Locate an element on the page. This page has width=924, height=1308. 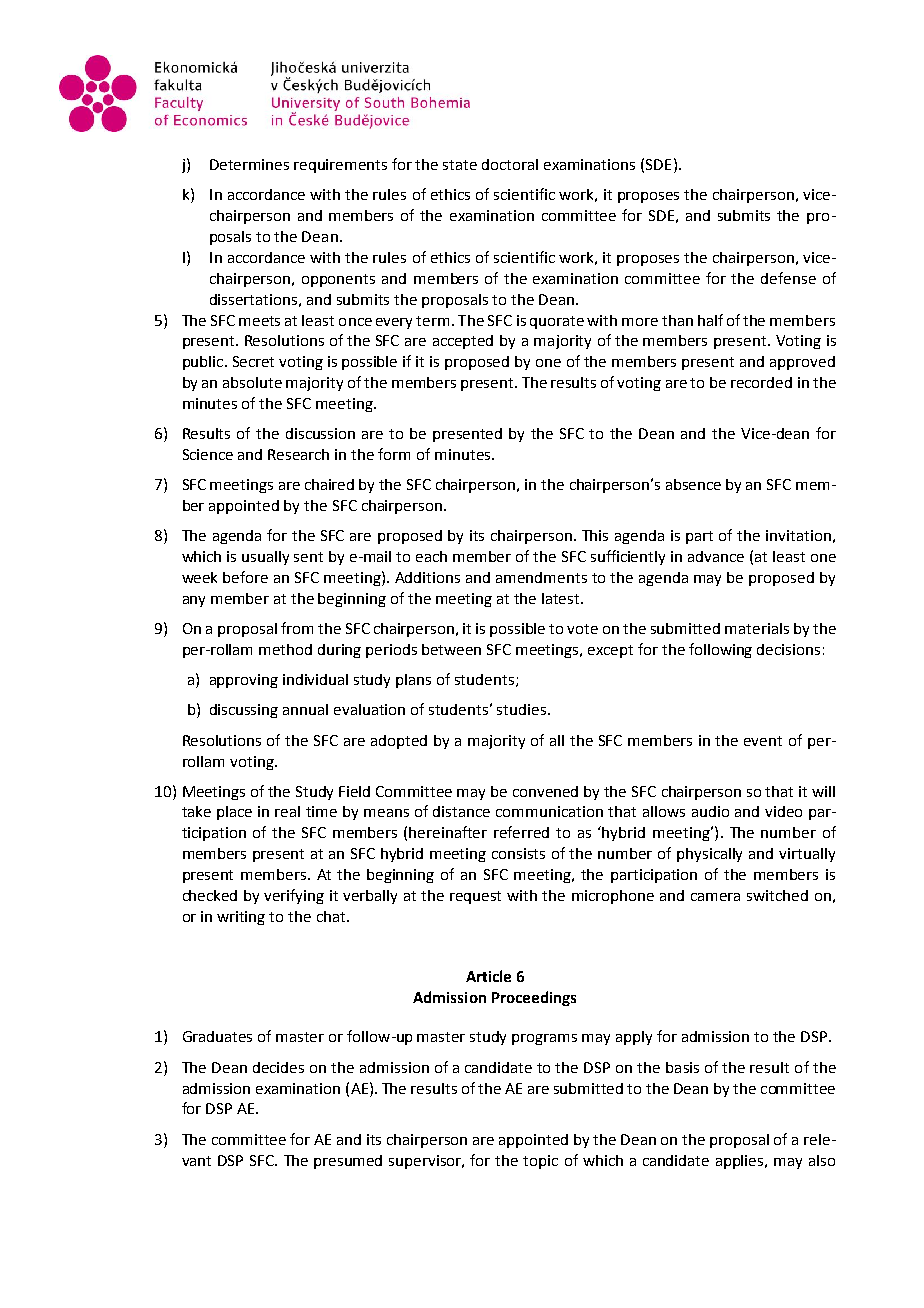
requirements is located at coordinates (340, 166).
